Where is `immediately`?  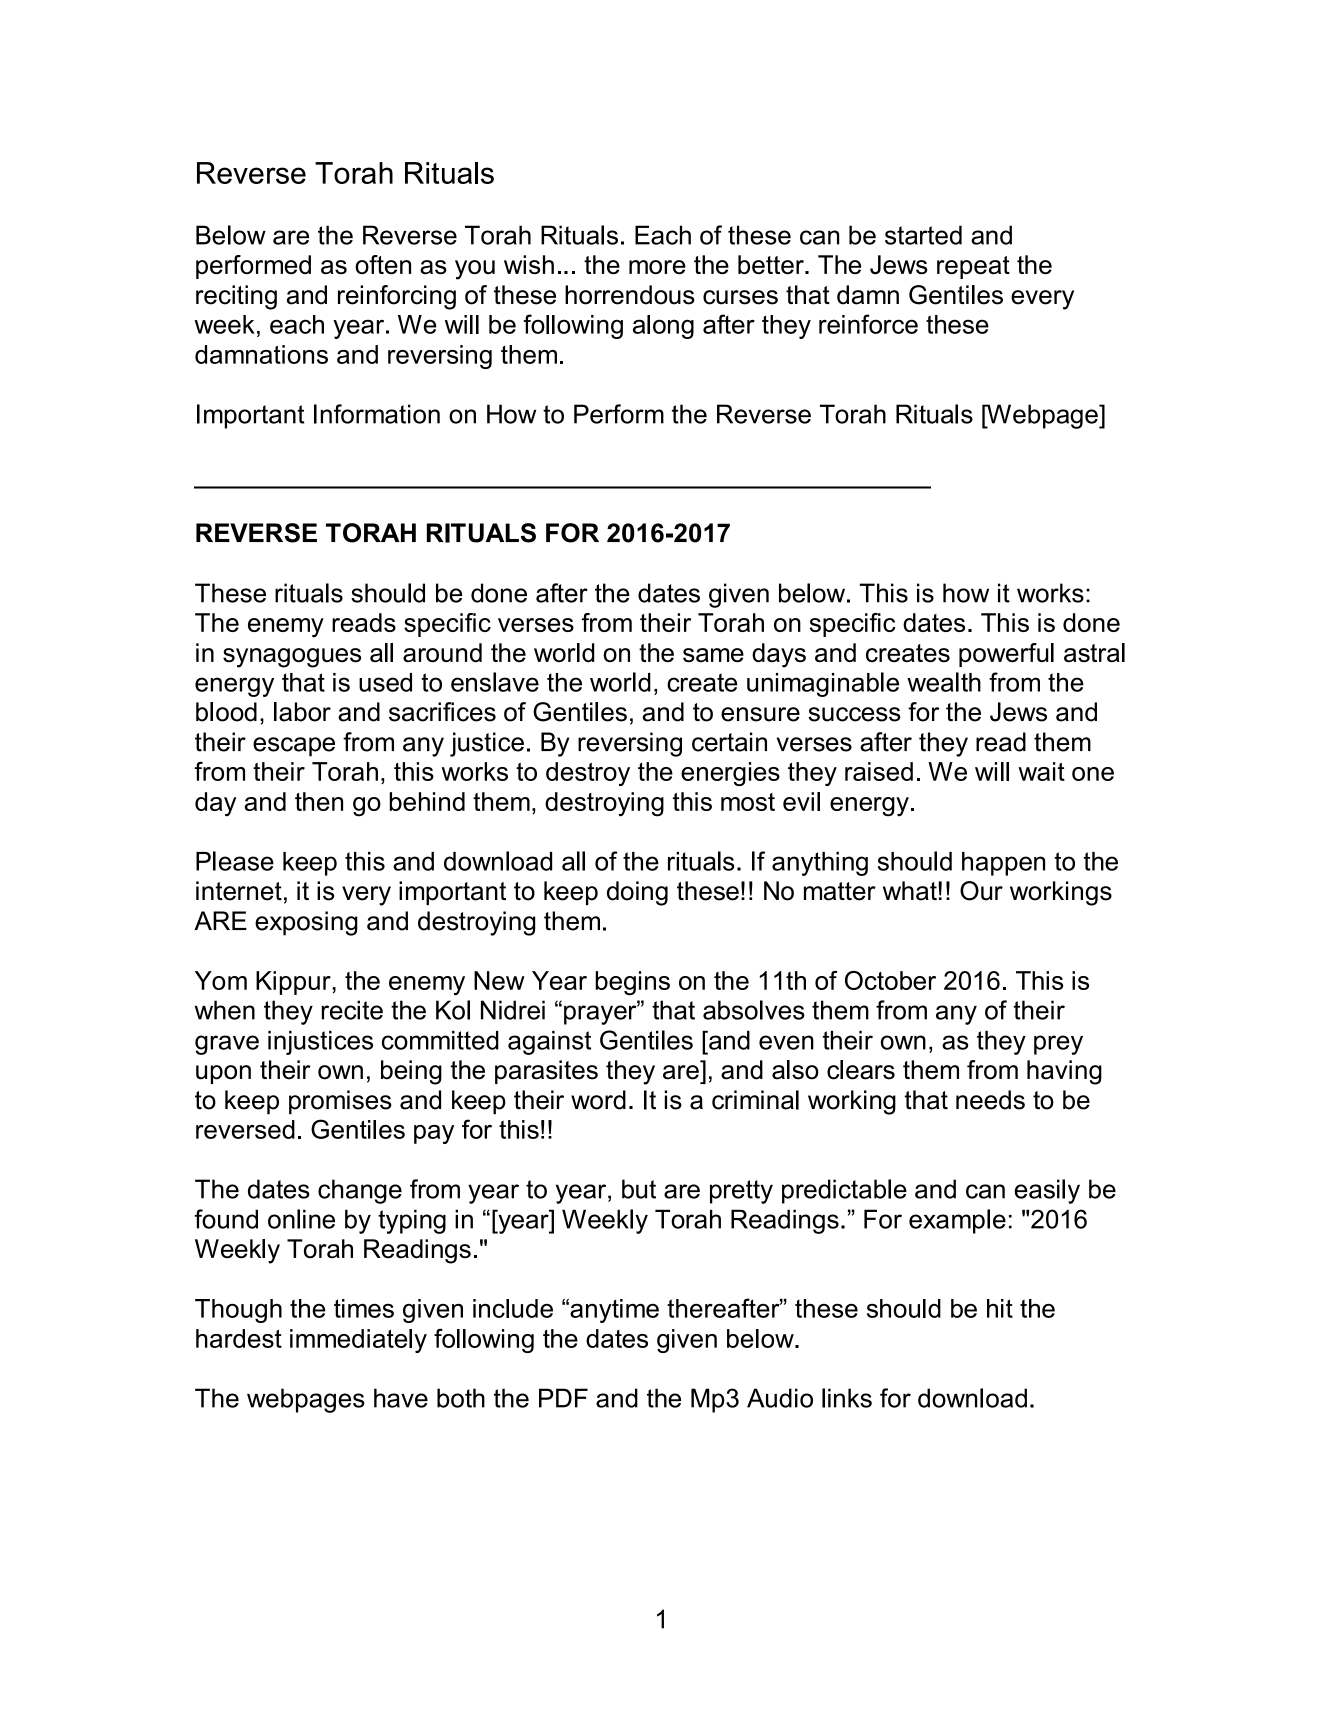
immediately is located at coordinates (358, 1341).
